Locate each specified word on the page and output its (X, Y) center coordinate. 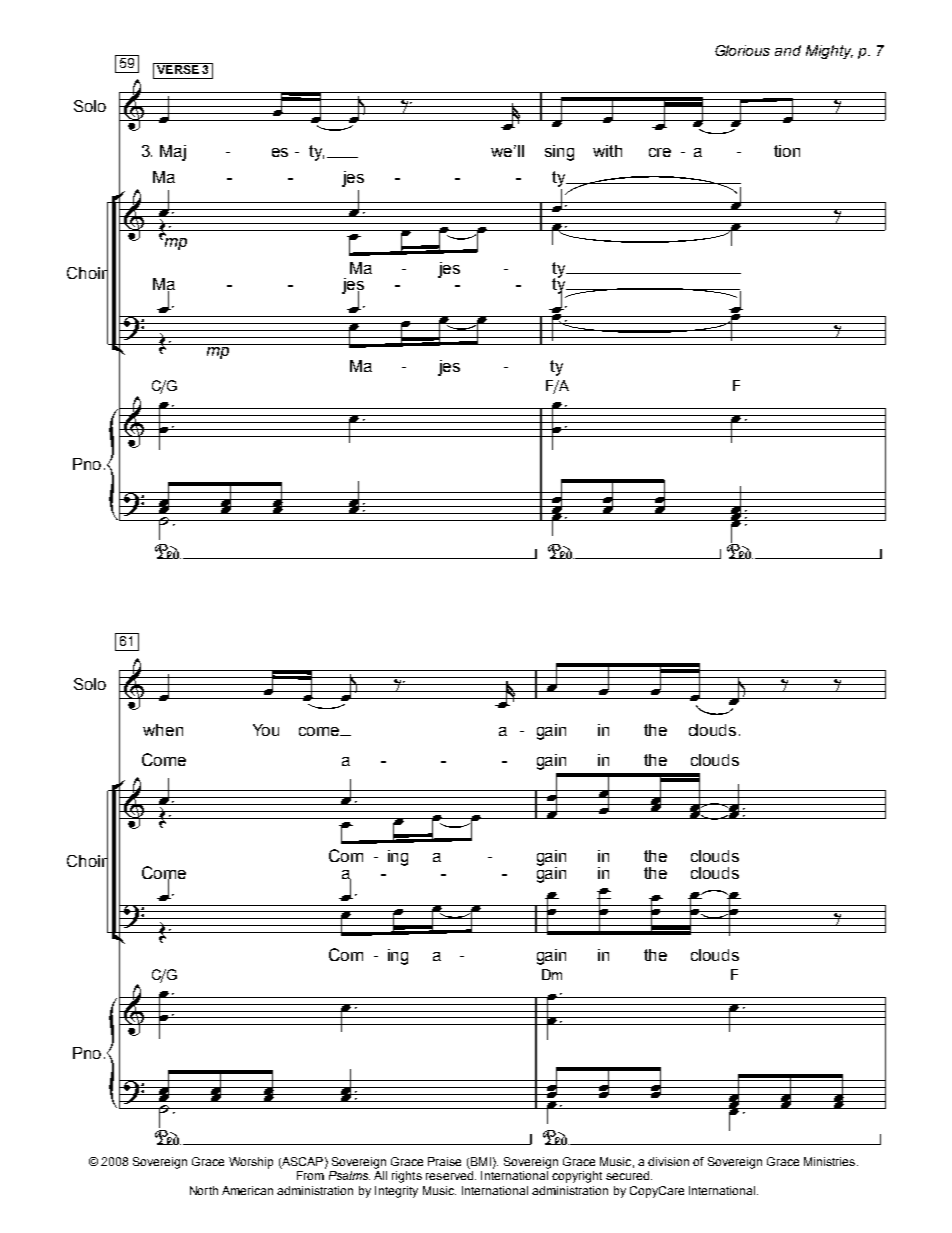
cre (660, 152)
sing (559, 153)
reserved (449, 1175)
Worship (251, 1163)
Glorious (742, 50)
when (163, 730)
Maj (173, 153)
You (266, 730)
